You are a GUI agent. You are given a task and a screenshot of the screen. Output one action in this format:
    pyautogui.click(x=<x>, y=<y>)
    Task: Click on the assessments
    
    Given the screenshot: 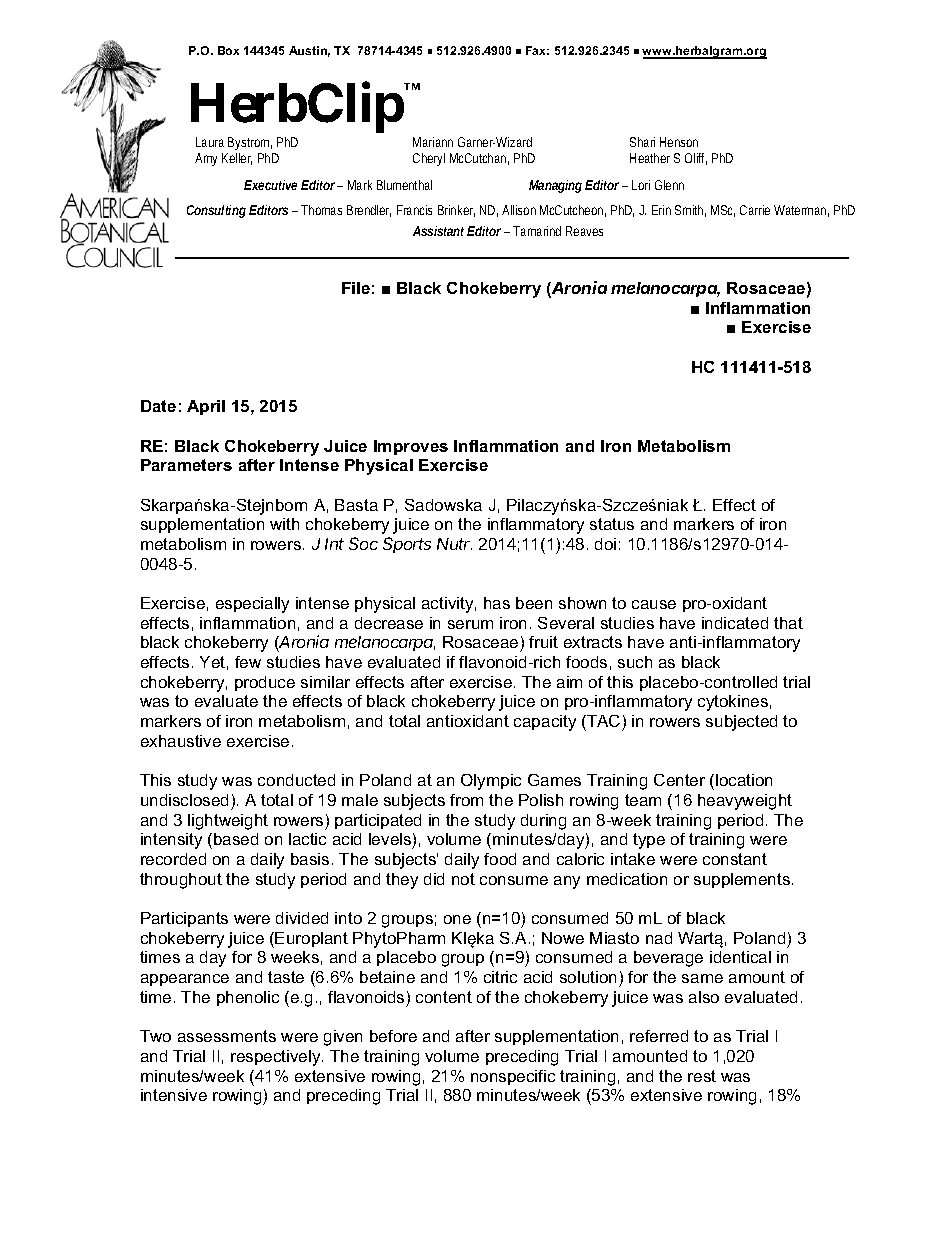 What is the action you would take?
    pyautogui.click(x=227, y=1036)
